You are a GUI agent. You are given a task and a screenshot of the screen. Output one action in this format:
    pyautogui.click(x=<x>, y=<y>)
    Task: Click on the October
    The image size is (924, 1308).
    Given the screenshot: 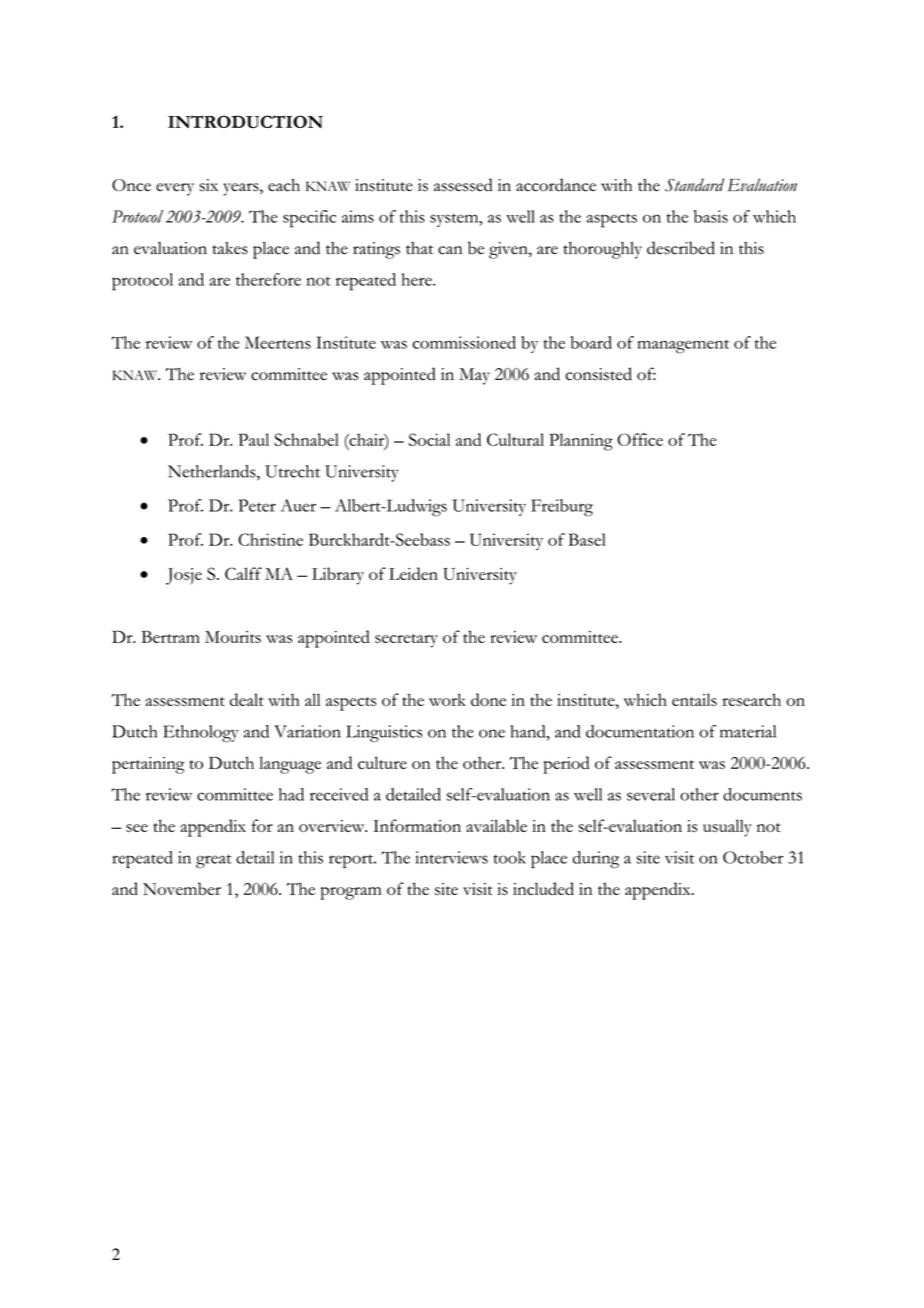 What is the action you would take?
    pyautogui.click(x=753, y=857)
